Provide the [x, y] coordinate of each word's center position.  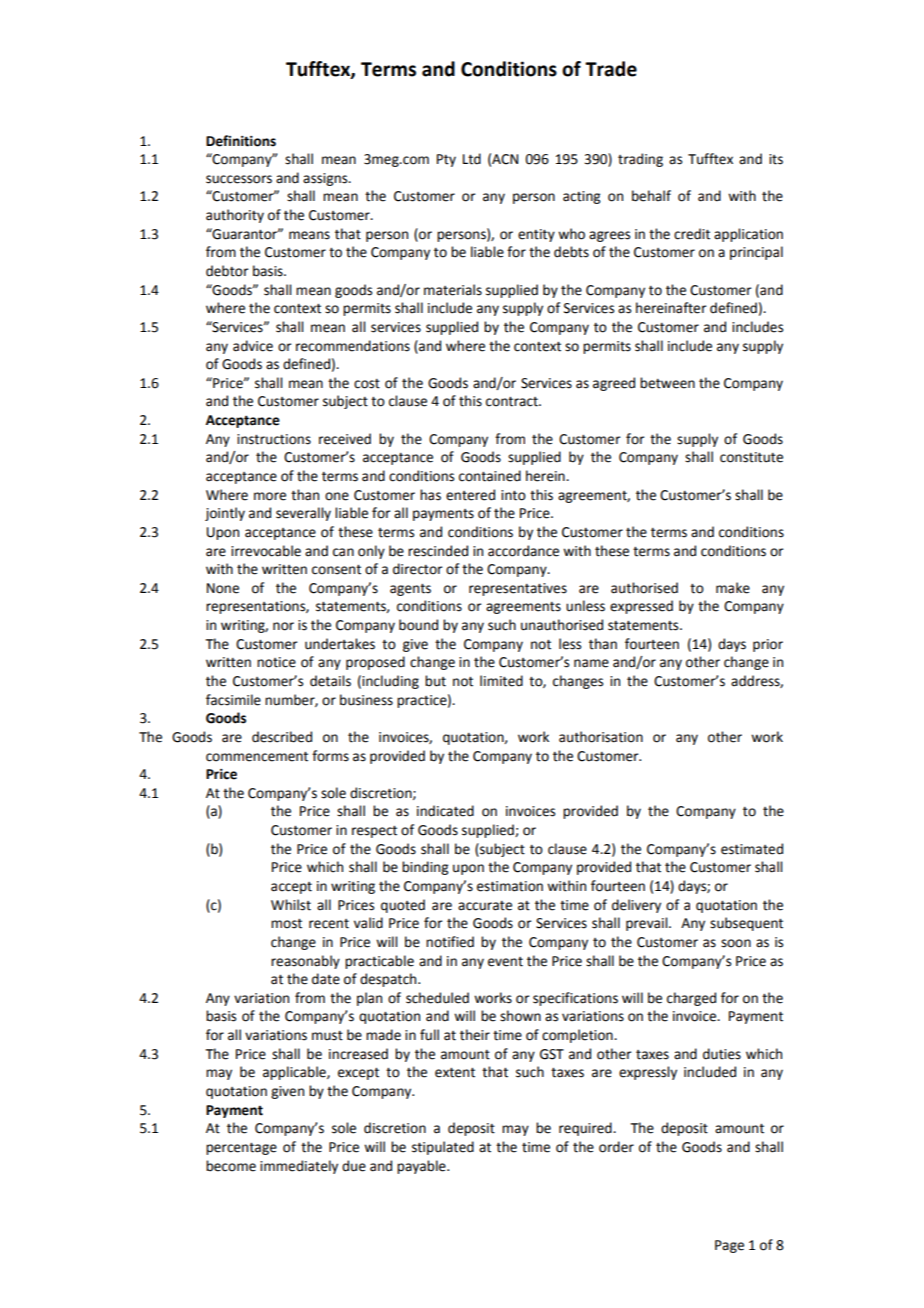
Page [729, 1246]
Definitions [241, 141]
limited [501, 681]
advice [253, 346]
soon [736, 943]
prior [768, 645]
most [286, 924]
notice [276, 662]
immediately [299, 1167]
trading [640, 160]
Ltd [472, 159]
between [667, 383]
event [505, 962]
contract [513, 402]
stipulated [443, 1148]
